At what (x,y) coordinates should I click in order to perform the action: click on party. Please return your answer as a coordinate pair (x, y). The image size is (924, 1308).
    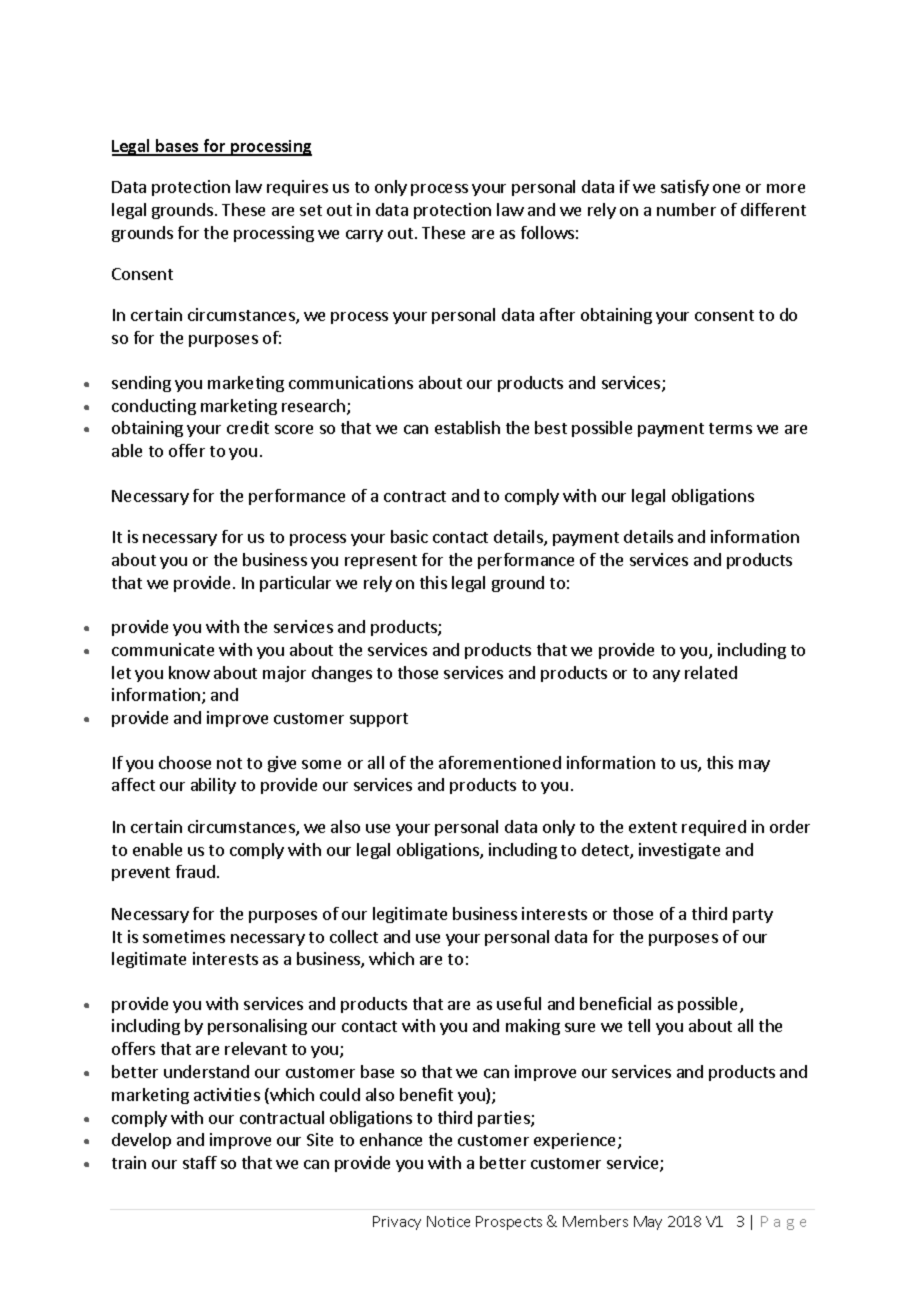
    Looking at the image, I should click on (753, 916).
